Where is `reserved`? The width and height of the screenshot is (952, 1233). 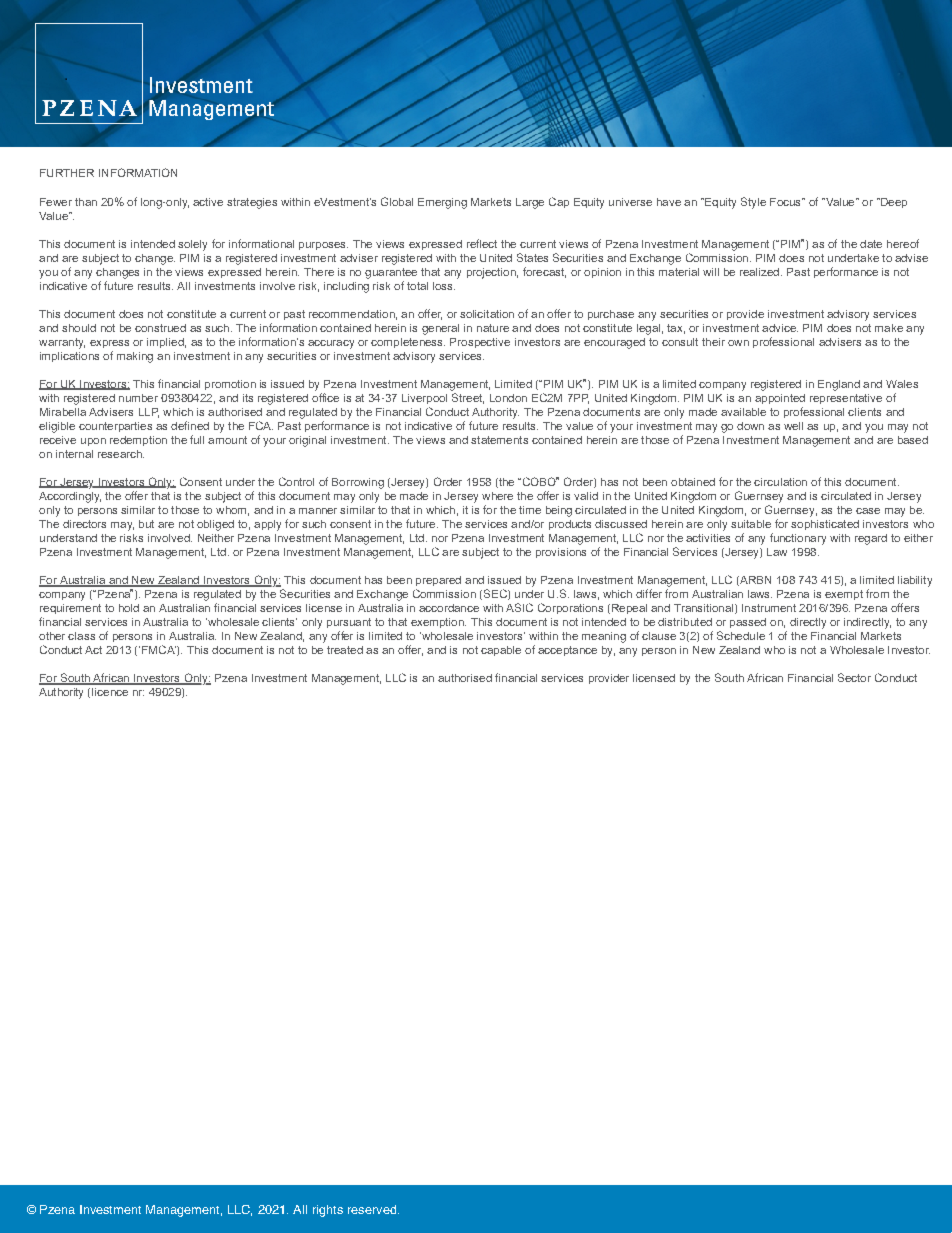 reserved is located at coordinates (373, 1209).
